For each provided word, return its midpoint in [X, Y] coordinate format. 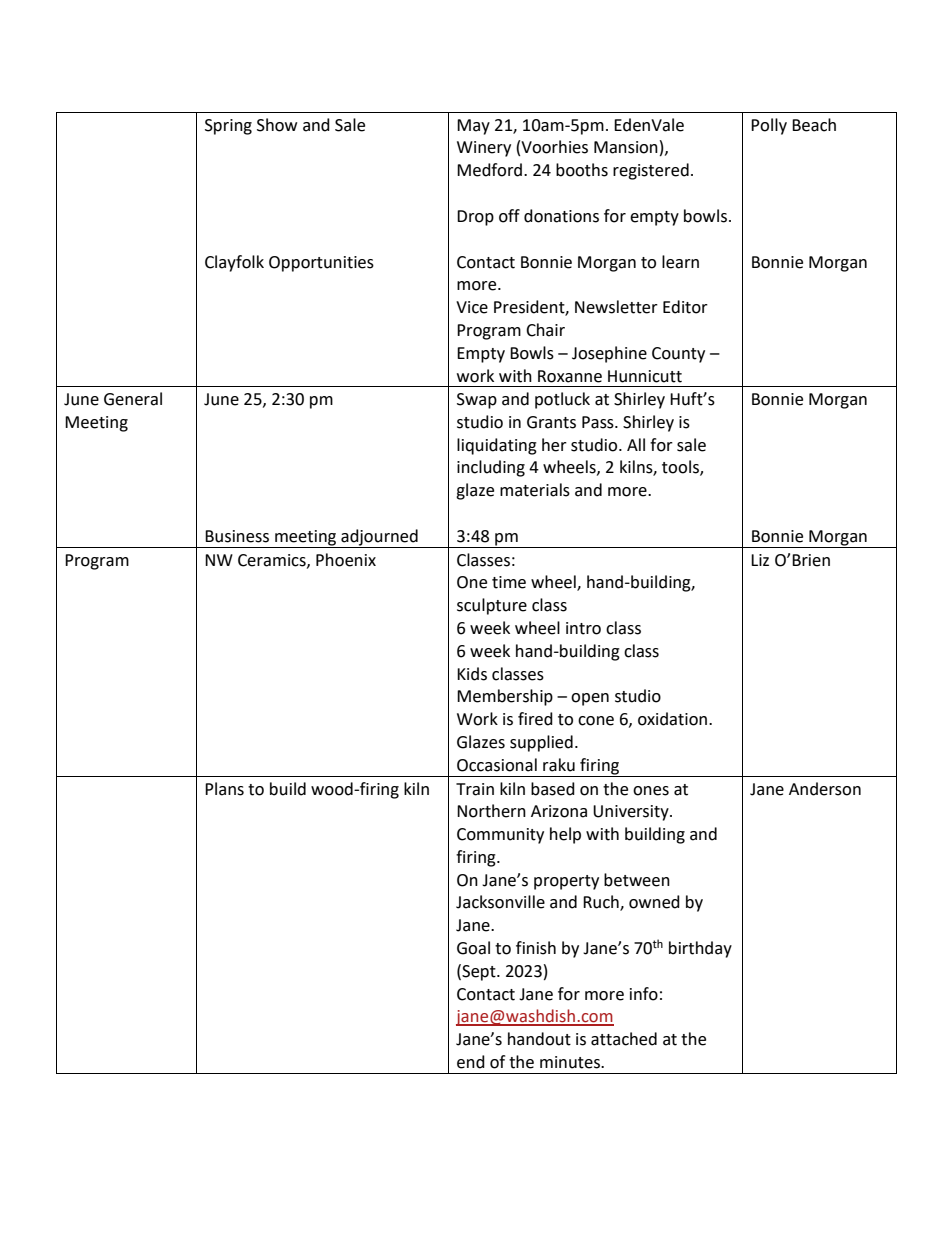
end [471, 1062]
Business [237, 536]
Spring [228, 127]
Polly [769, 126]
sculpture [492, 606]
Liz [760, 560]
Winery [484, 149]
